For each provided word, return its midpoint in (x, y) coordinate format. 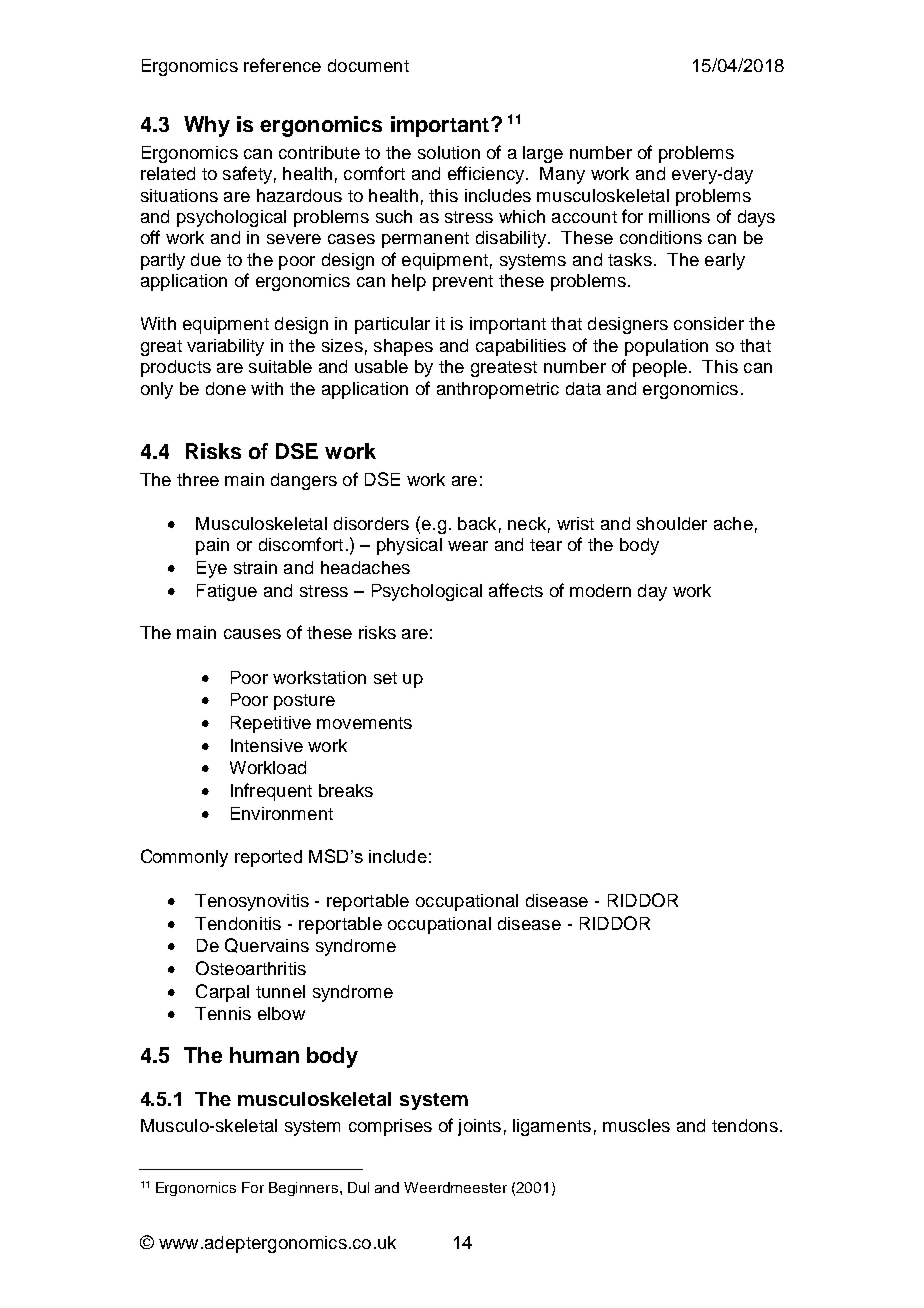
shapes (403, 347)
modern (600, 590)
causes (252, 634)
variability (225, 347)
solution (449, 152)
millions (679, 216)
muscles (636, 1125)
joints (479, 1127)
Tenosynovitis (252, 902)
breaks (346, 790)
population (666, 347)
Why (207, 126)
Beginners (303, 1189)
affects (516, 590)
